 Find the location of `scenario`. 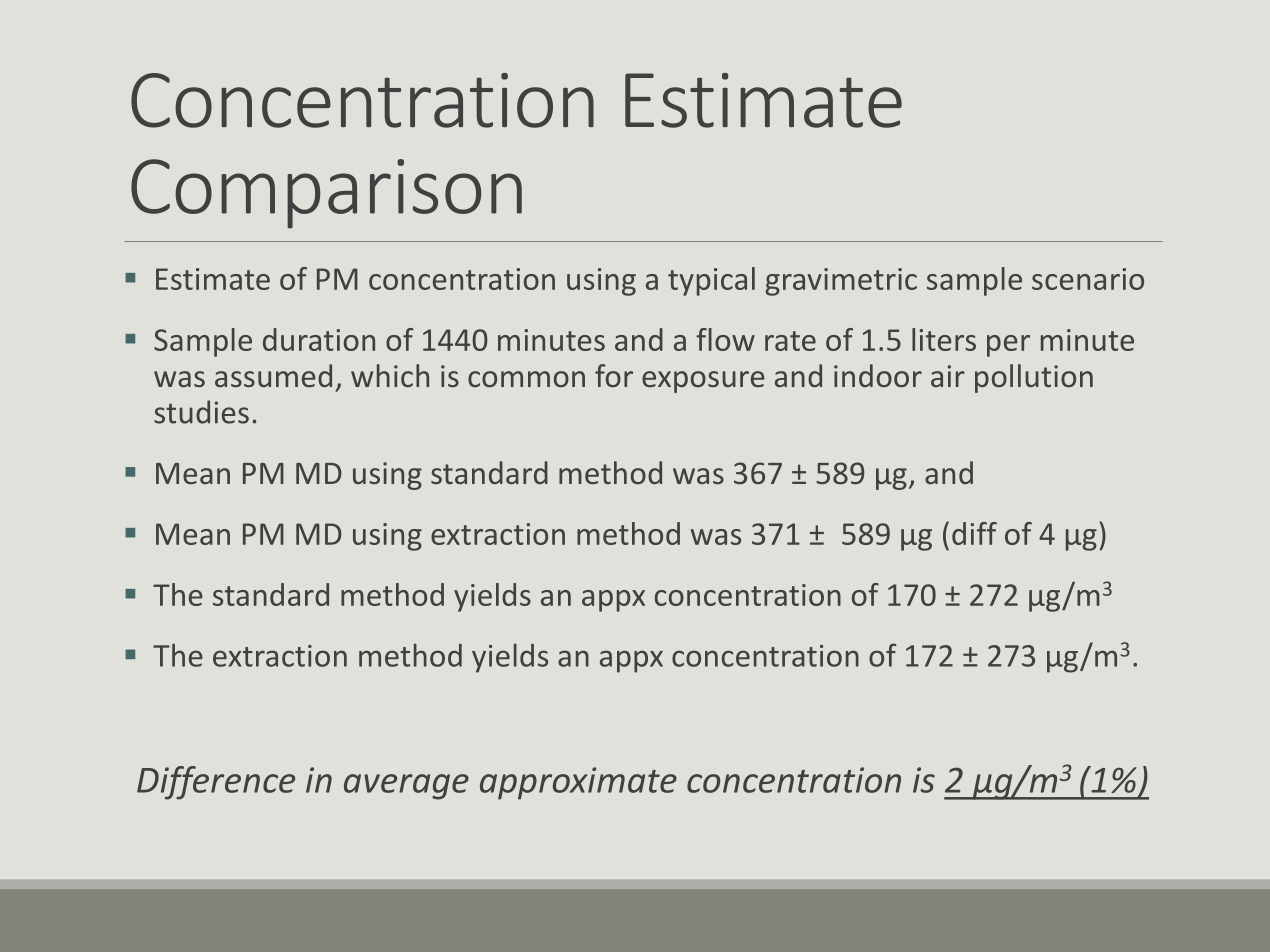

scenario is located at coordinates (1088, 279).
